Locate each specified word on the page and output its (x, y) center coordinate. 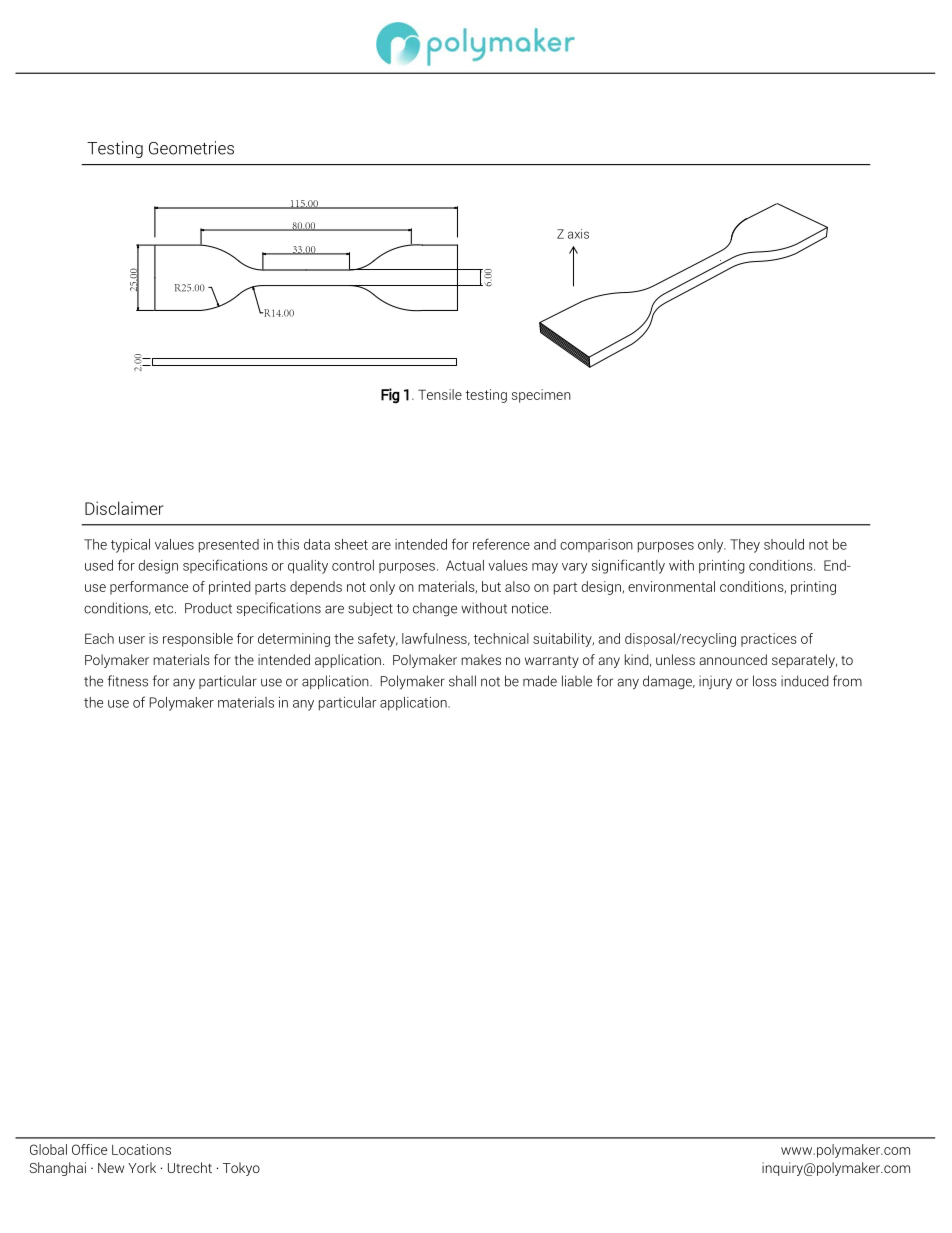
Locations (141, 1149)
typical (130, 546)
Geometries (191, 148)
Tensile (440, 394)
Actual (465, 565)
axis (578, 234)
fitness (128, 681)
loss (765, 681)
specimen (541, 396)
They (745, 546)
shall (462, 681)
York (142, 1167)
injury (715, 682)
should (784, 544)
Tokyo (241, 1169)
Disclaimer (124, 508)
